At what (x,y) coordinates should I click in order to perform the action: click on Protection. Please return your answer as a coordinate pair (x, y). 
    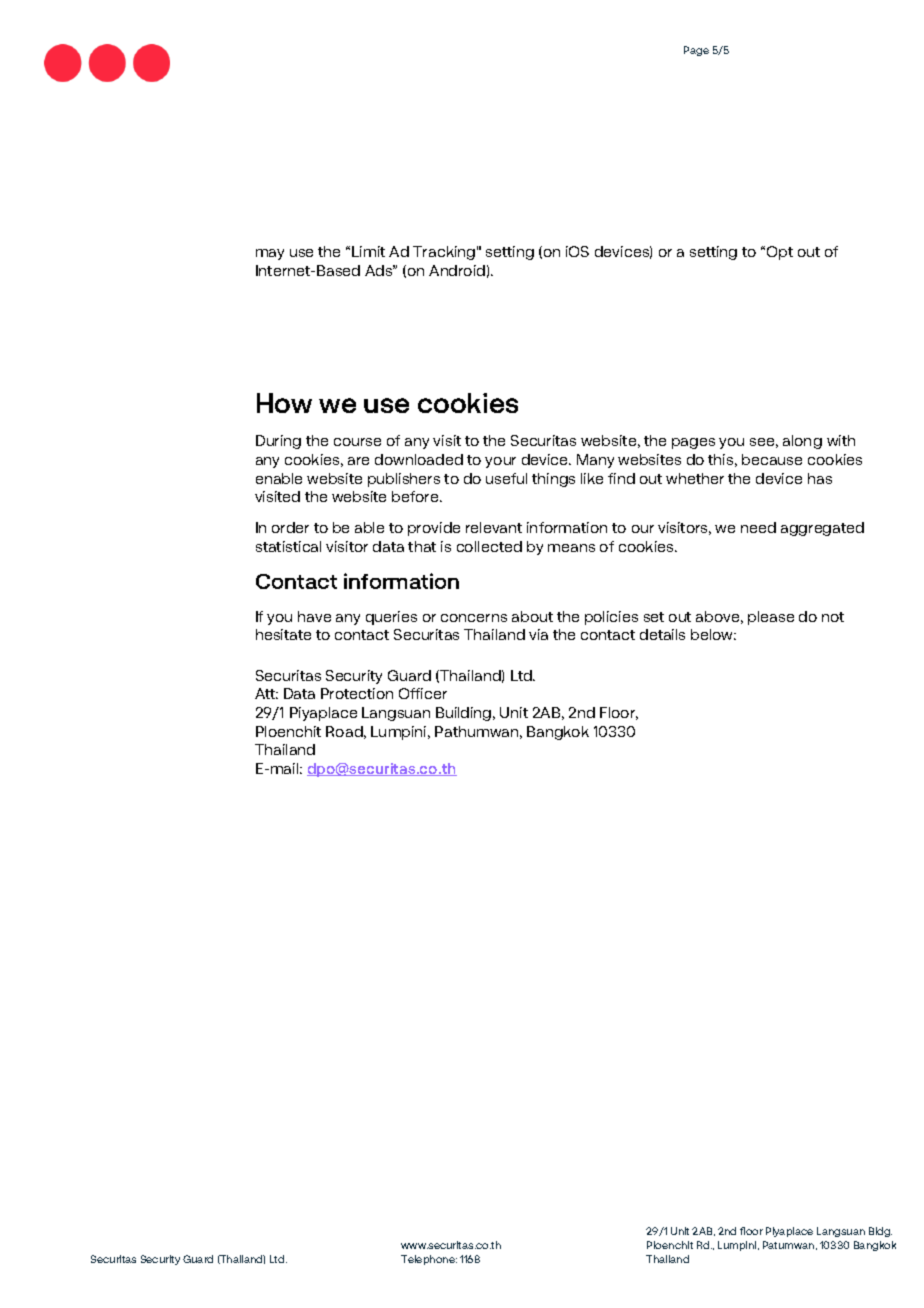
    Looking at the image, I should click on (357, 693).
